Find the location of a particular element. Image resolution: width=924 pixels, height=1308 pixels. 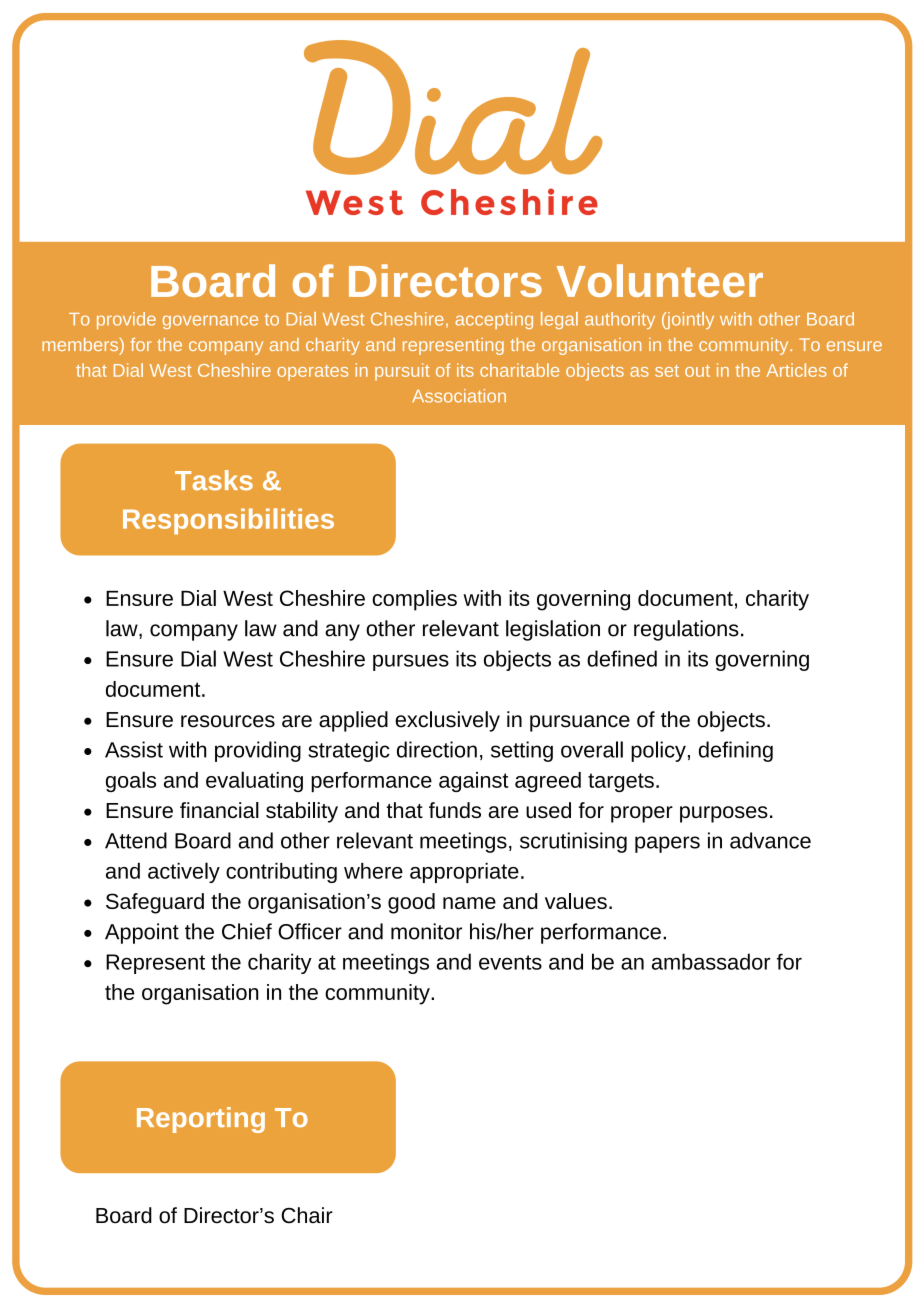

Chair is located at coordinates (307, 1215).
